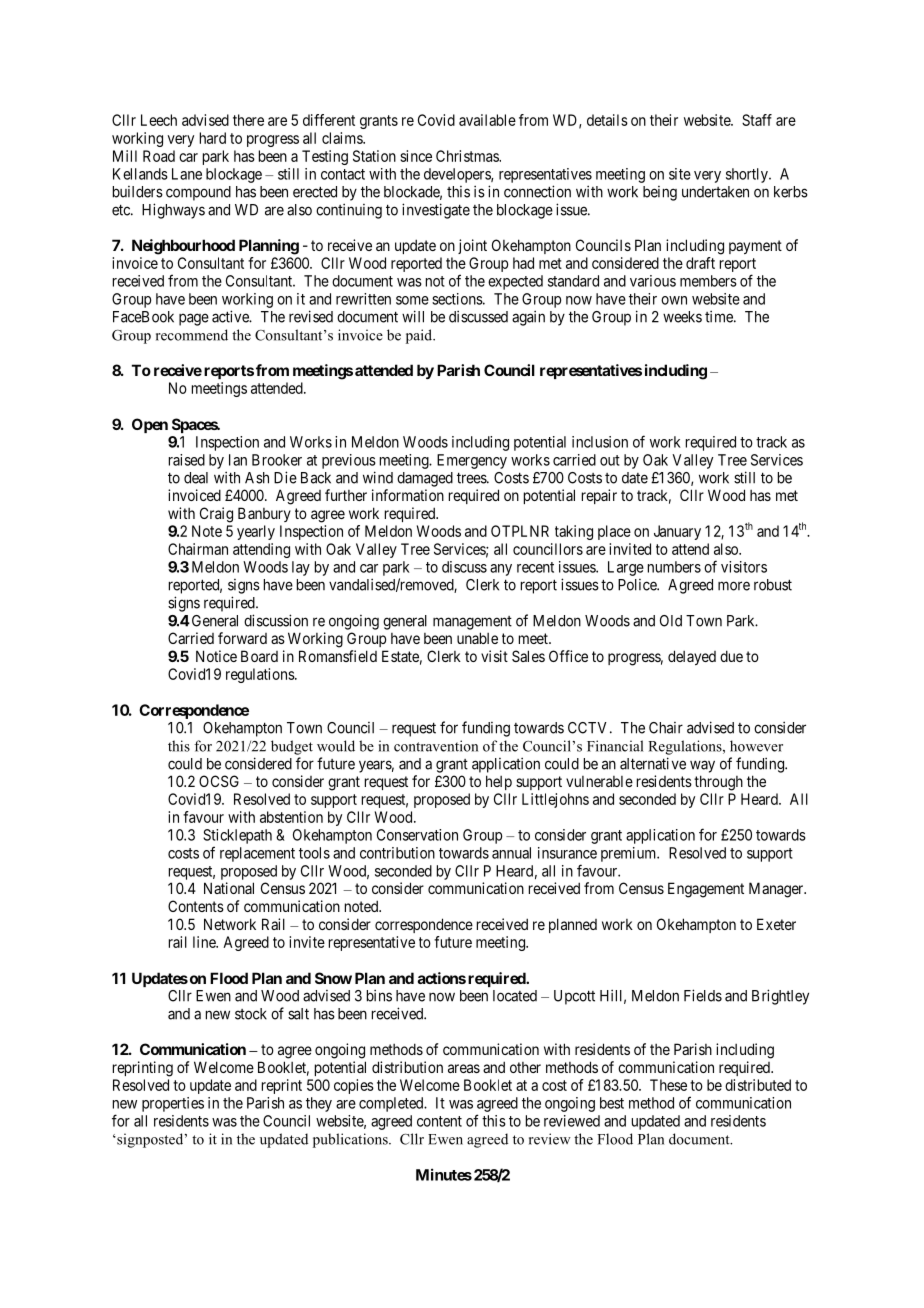 This page has width=924, height=1308. What do you see at coordinates (397, 853) in the page?
I see `contribution` at bounding box center [397, 853].
